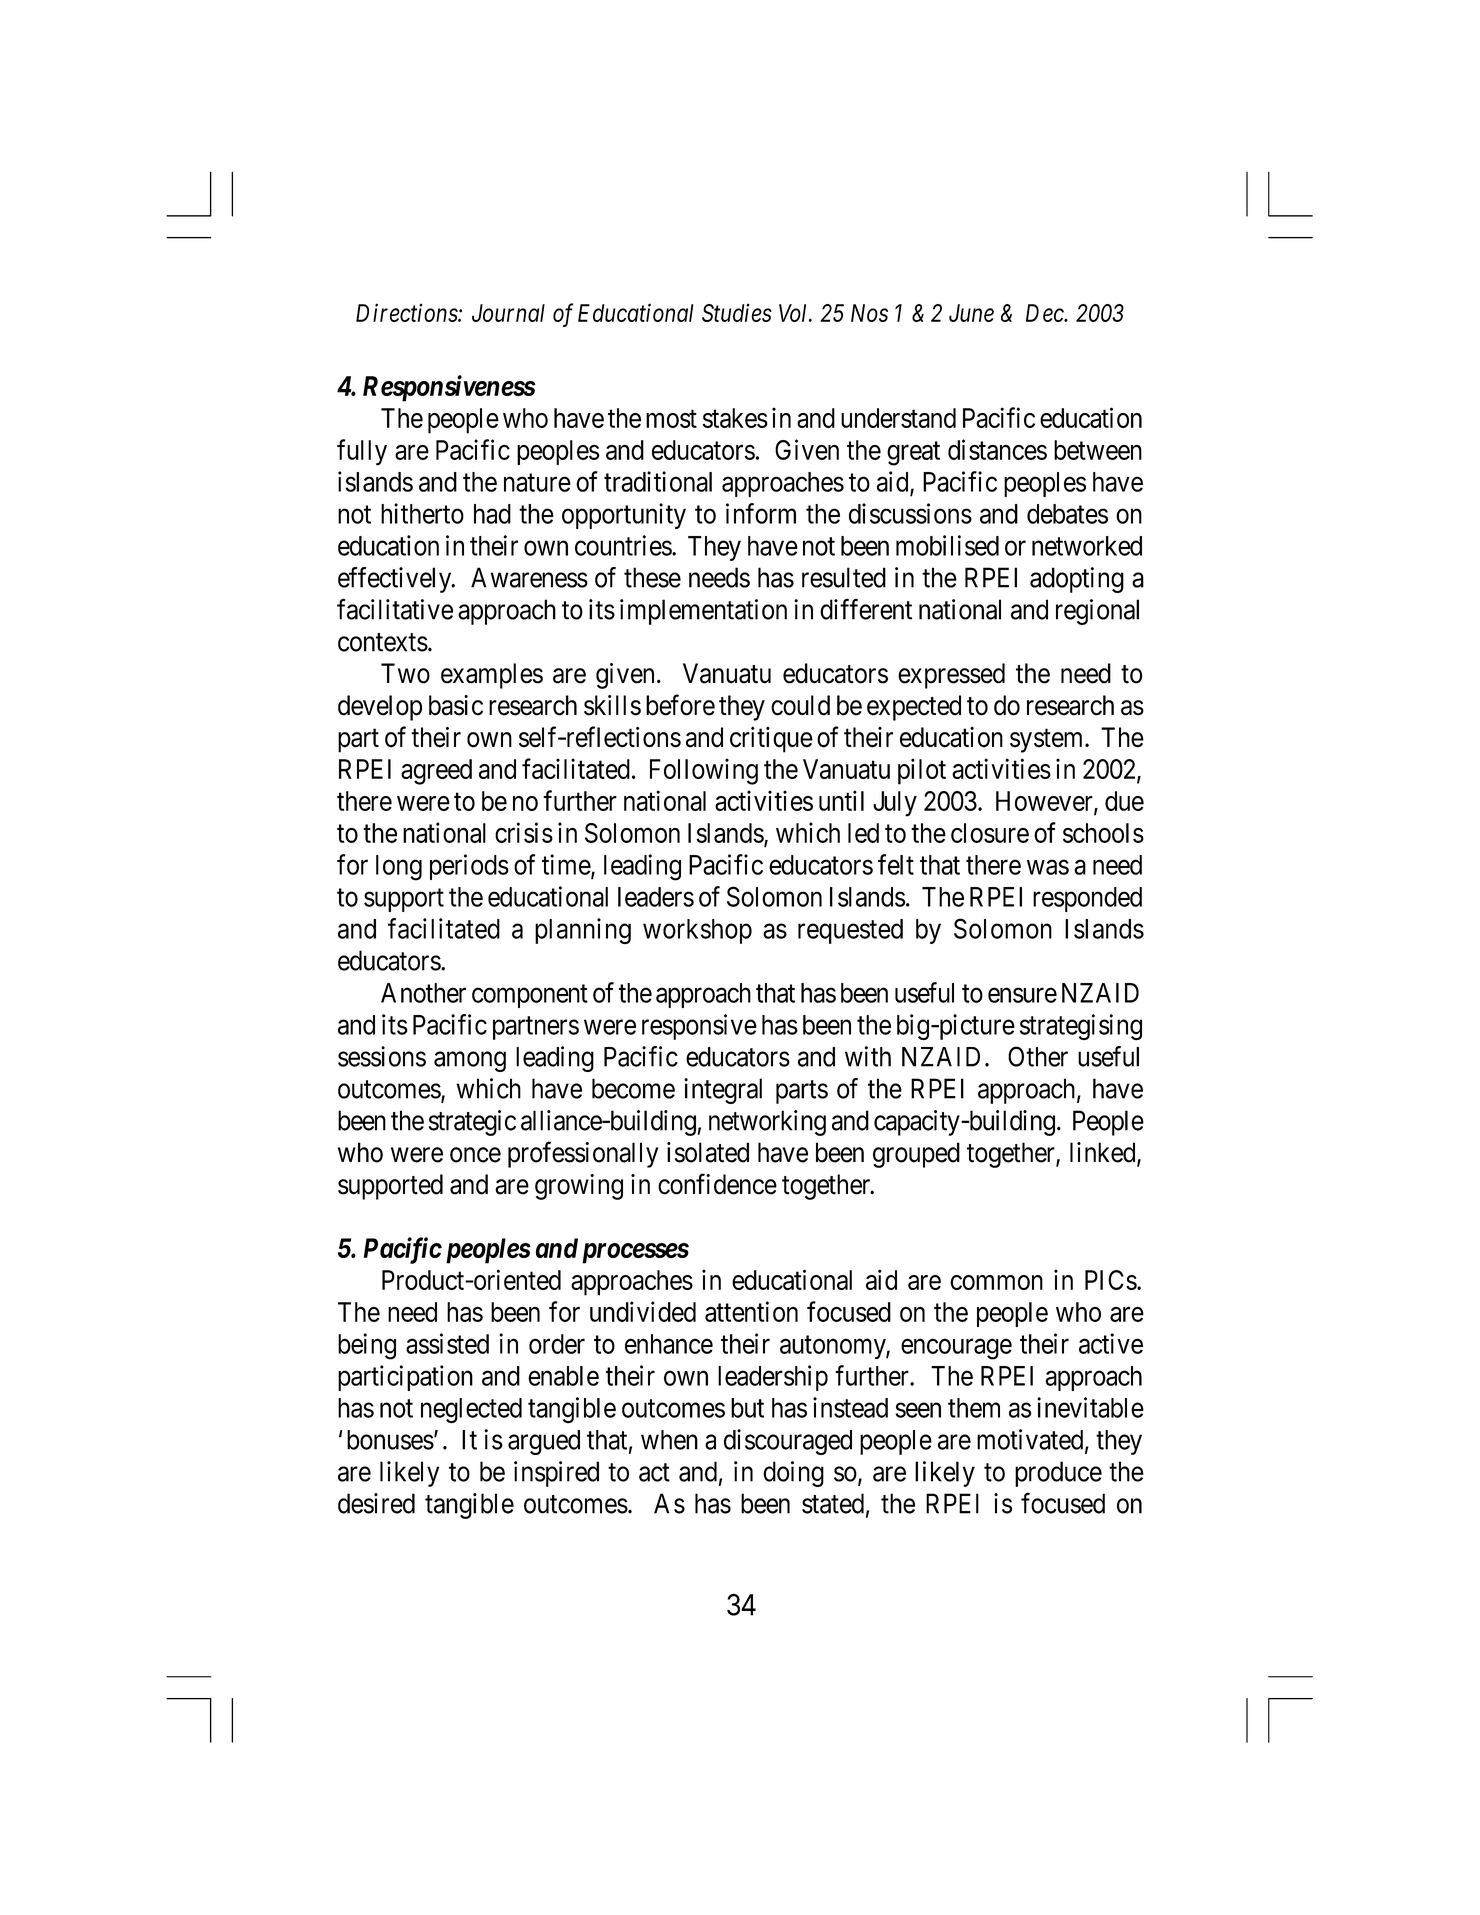  Describe the element at coordinates (723, 1091) in the image. I see `integral` at that location.
